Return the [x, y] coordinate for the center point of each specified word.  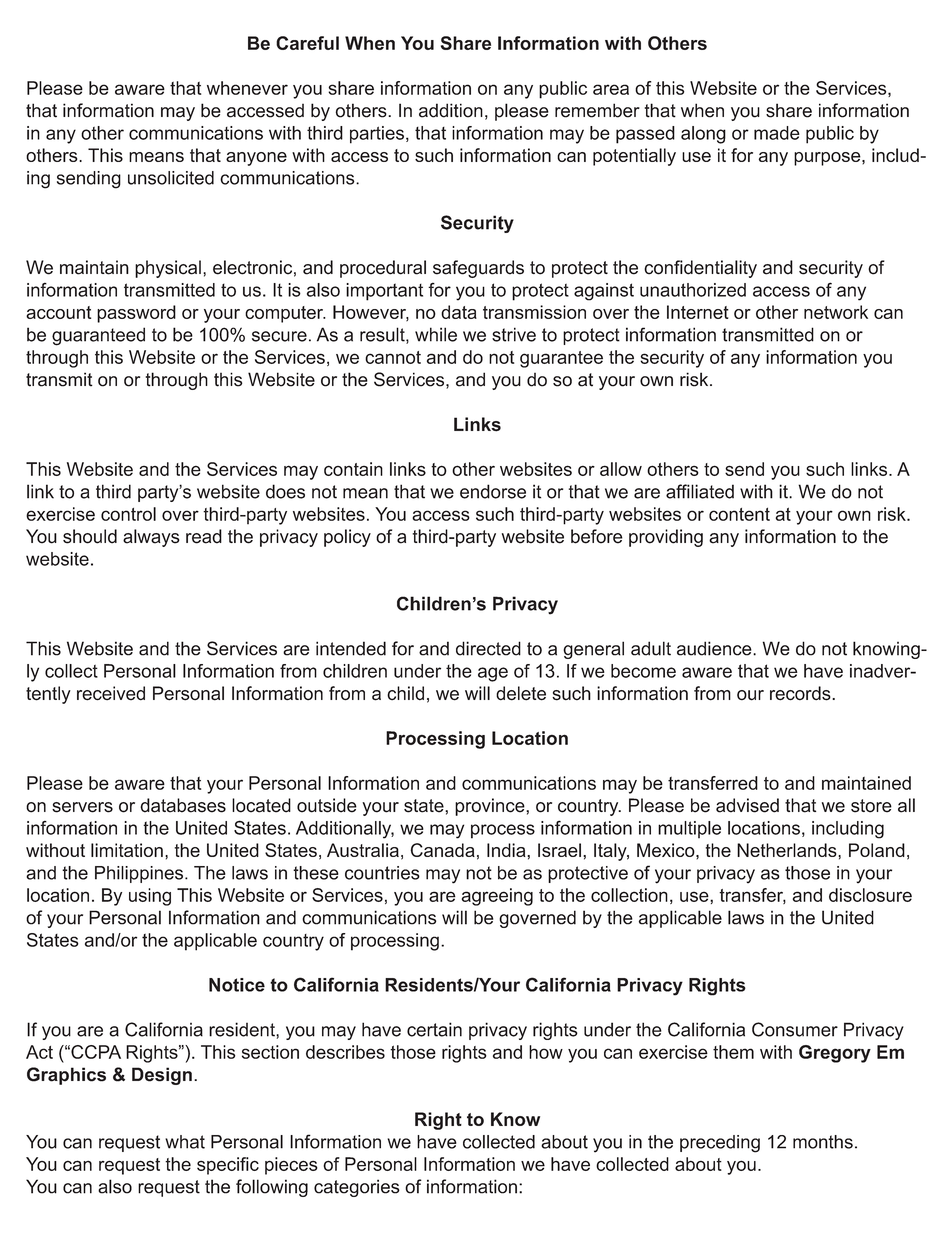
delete [521, 693]
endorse [493, 491]
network [836, 312]
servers [82, 807]
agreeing [497, 897]
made [777, 133]
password [136, 314]
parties [377, 135]
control [128, 514]
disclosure [870, 895]
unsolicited [171, 178]
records [801, 693]
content [739, 514]
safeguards [478, 269]
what [185, 1142]
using [150, 897]
